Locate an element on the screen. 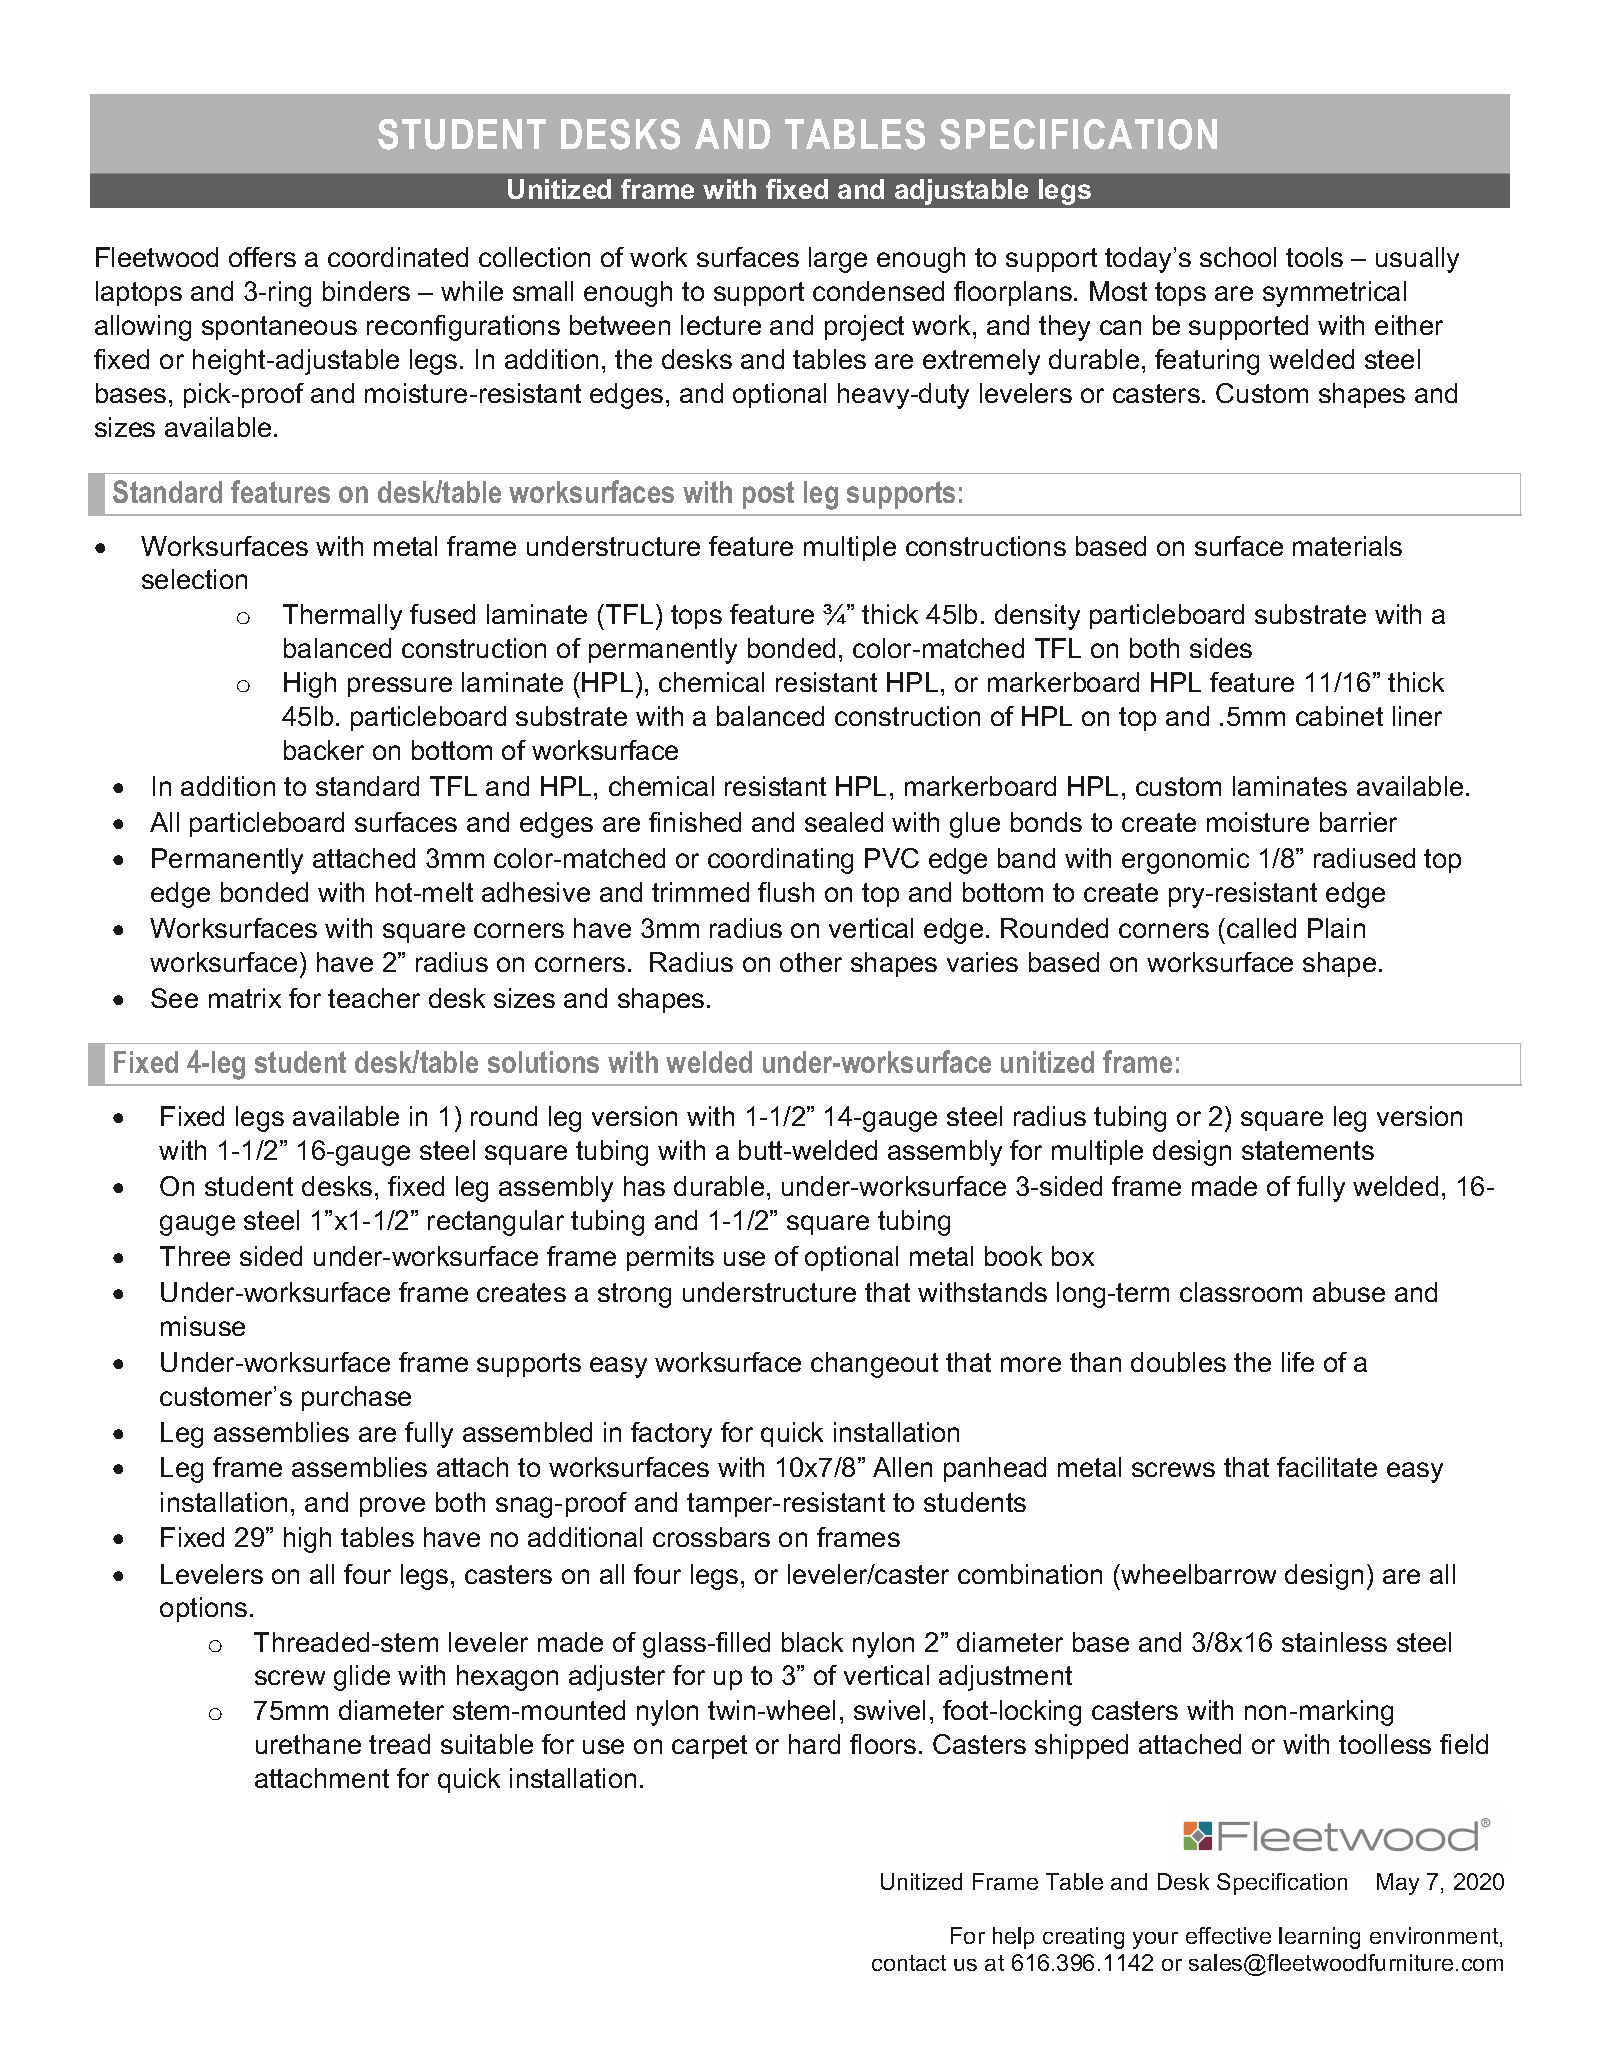 This screenshot has width=1600, height=2071. crossbars is located at coordinates (711, 1537).
